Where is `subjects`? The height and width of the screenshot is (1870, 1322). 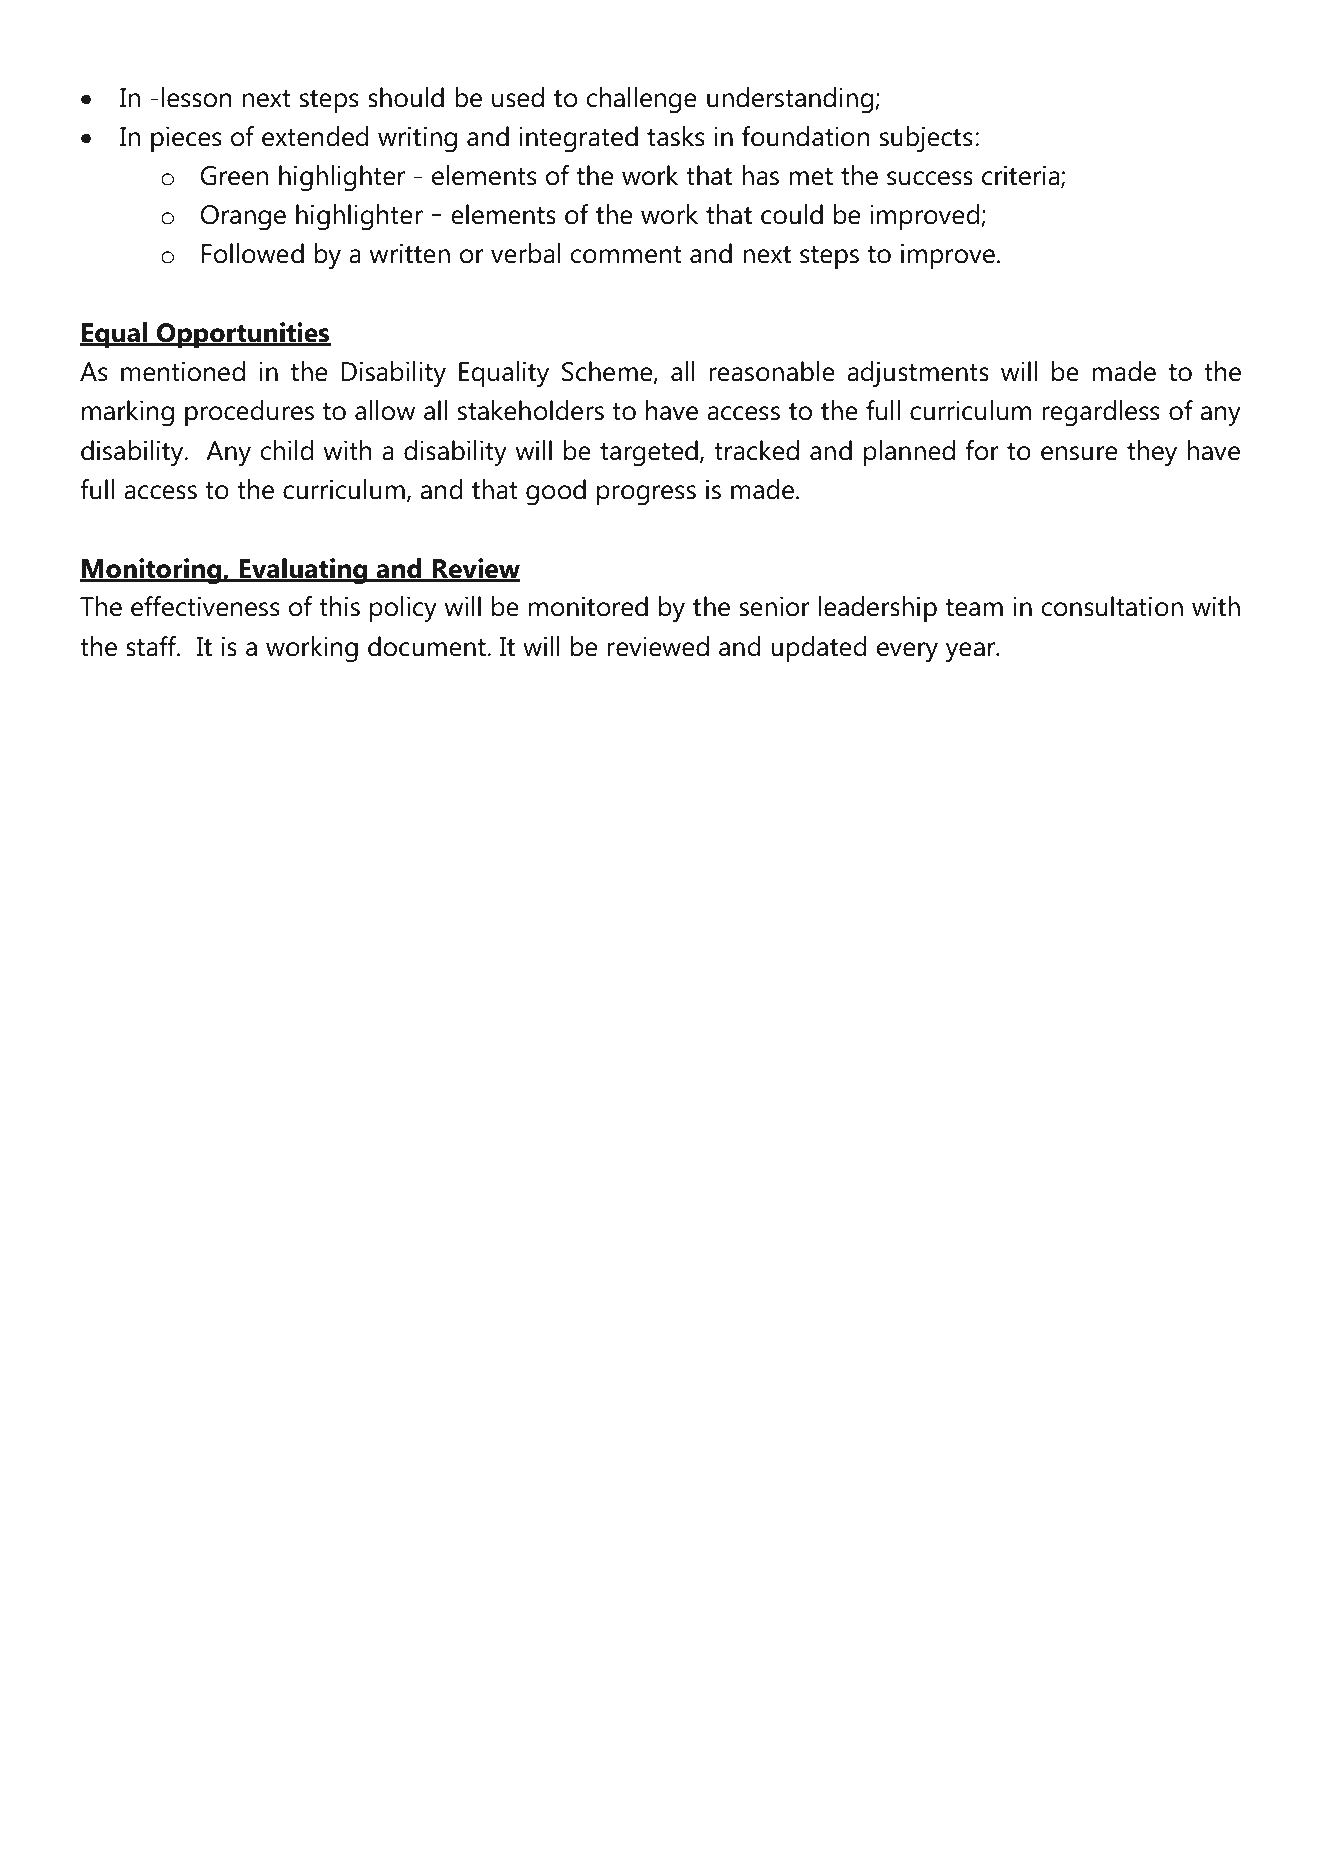
subjects is located at coordinates (926, 139).
